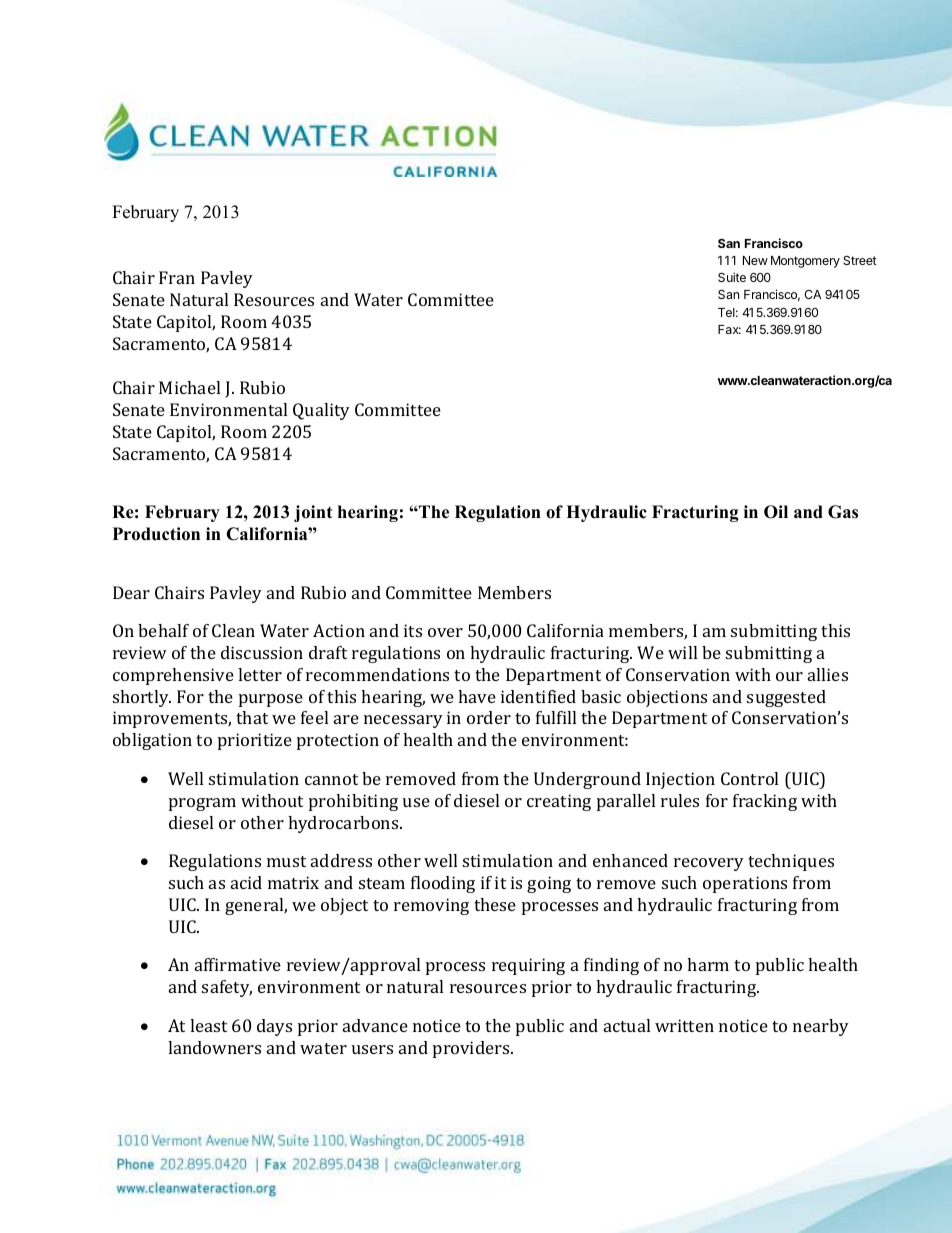 This screenshot has width=952, height=1233. What do you see at coordinates (189, 387) in the screenshot?
I see `Michael` at bounding box center [189, 387].
